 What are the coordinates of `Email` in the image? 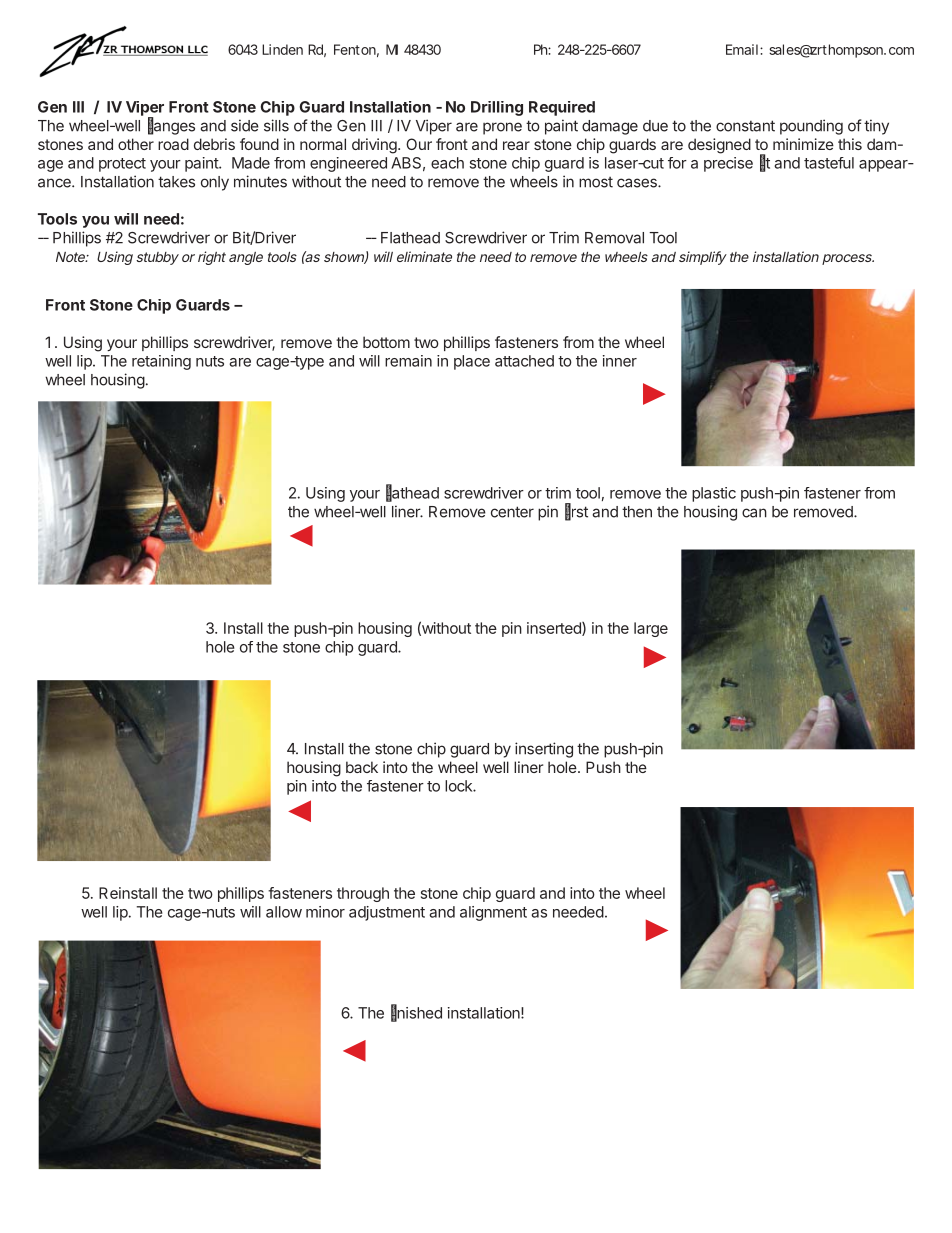 It's located at (742, 49).
